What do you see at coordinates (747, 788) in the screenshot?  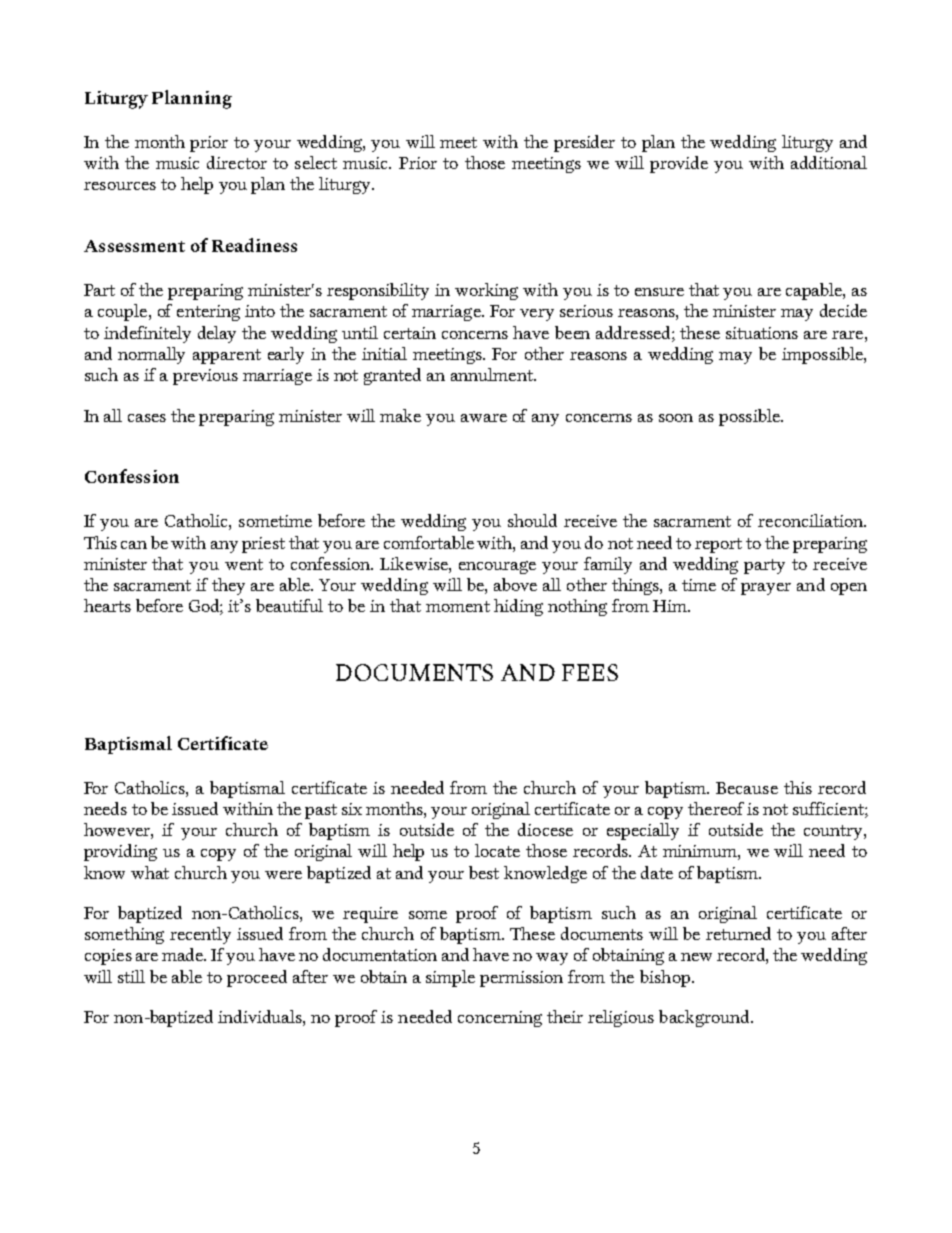 I see `Because` at bounding box center [747, 788].
